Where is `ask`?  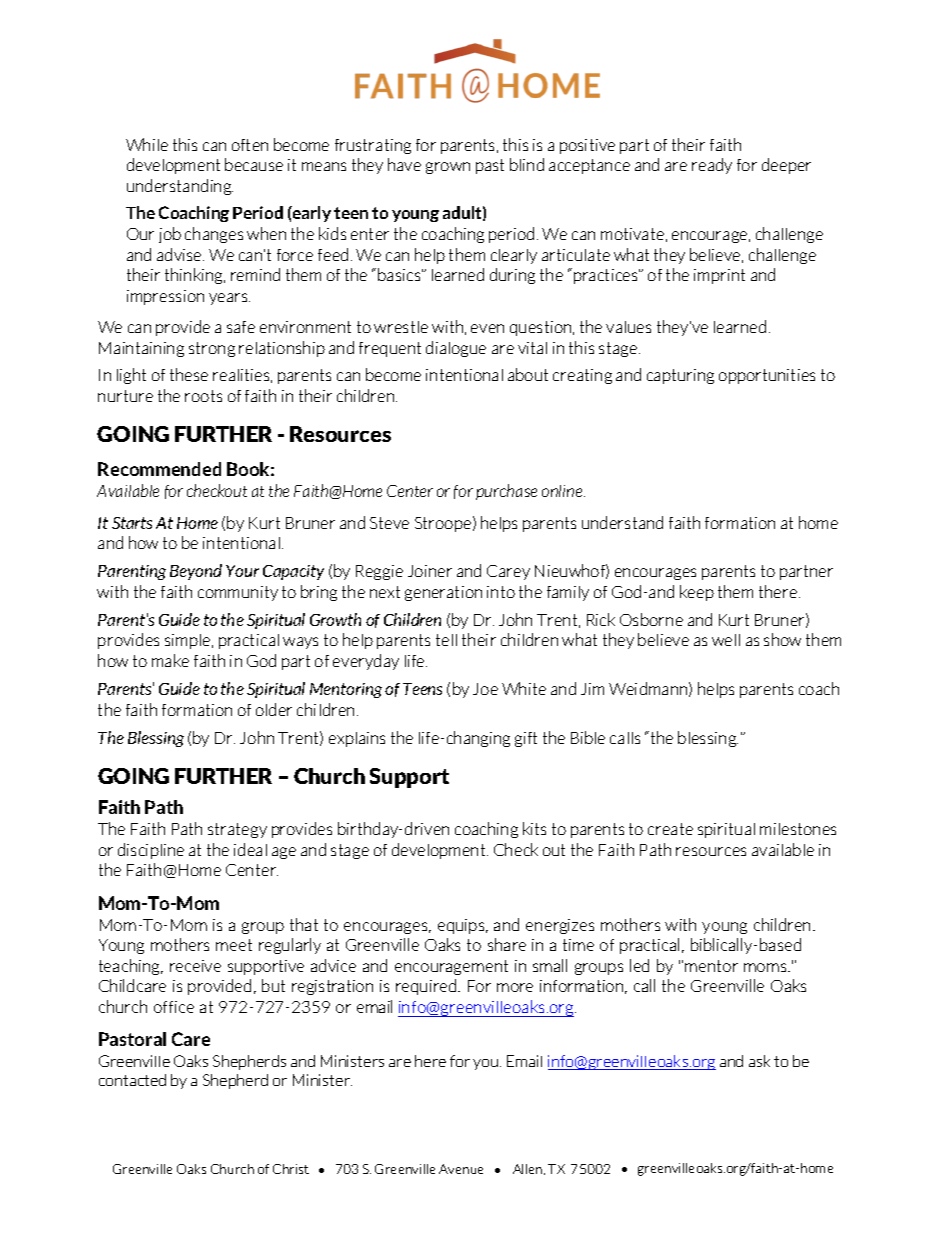
ask is located at coordinates (759, 1061).
